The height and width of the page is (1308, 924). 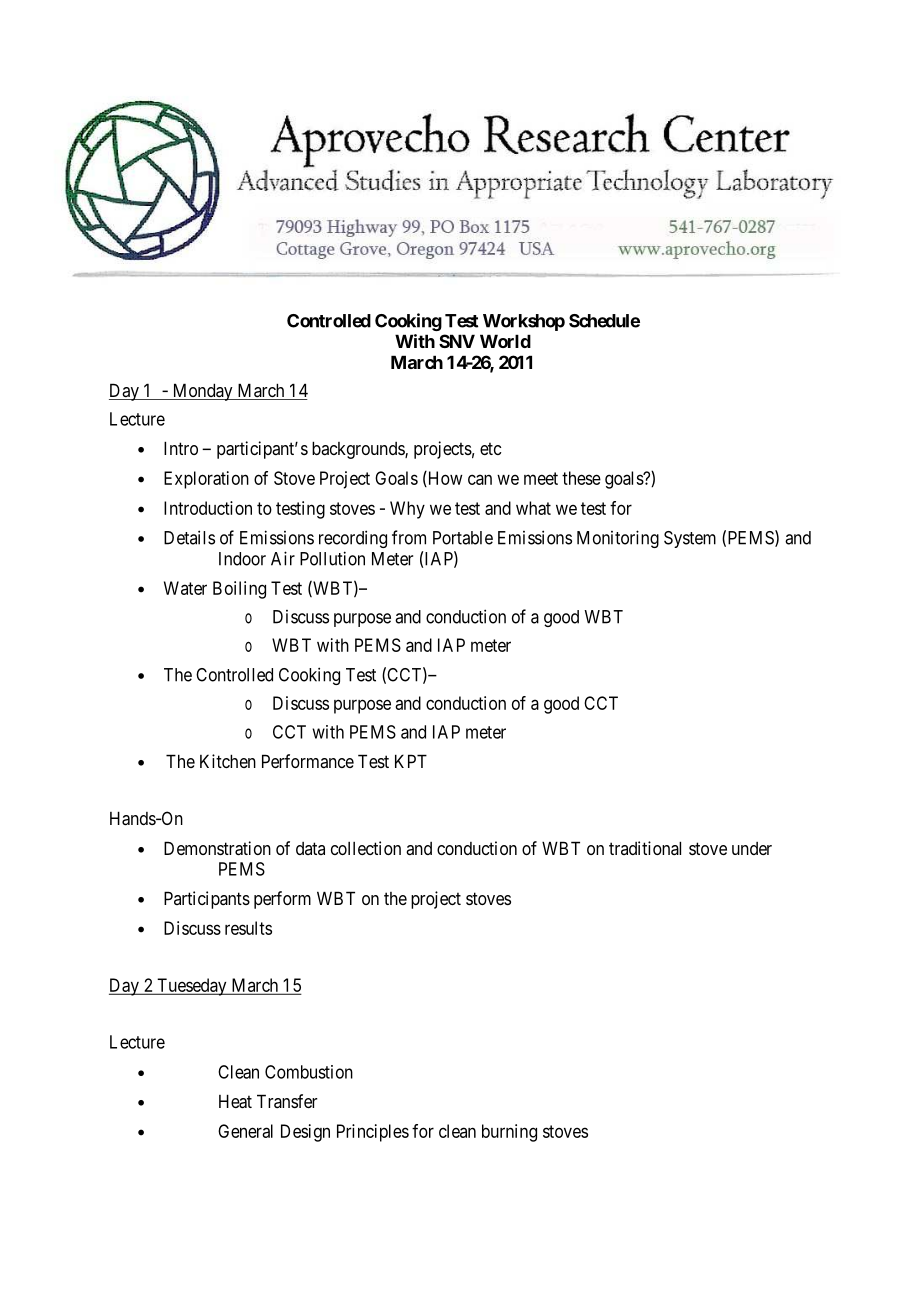 I want to click on Heat, so click(x=235, y=1101).
